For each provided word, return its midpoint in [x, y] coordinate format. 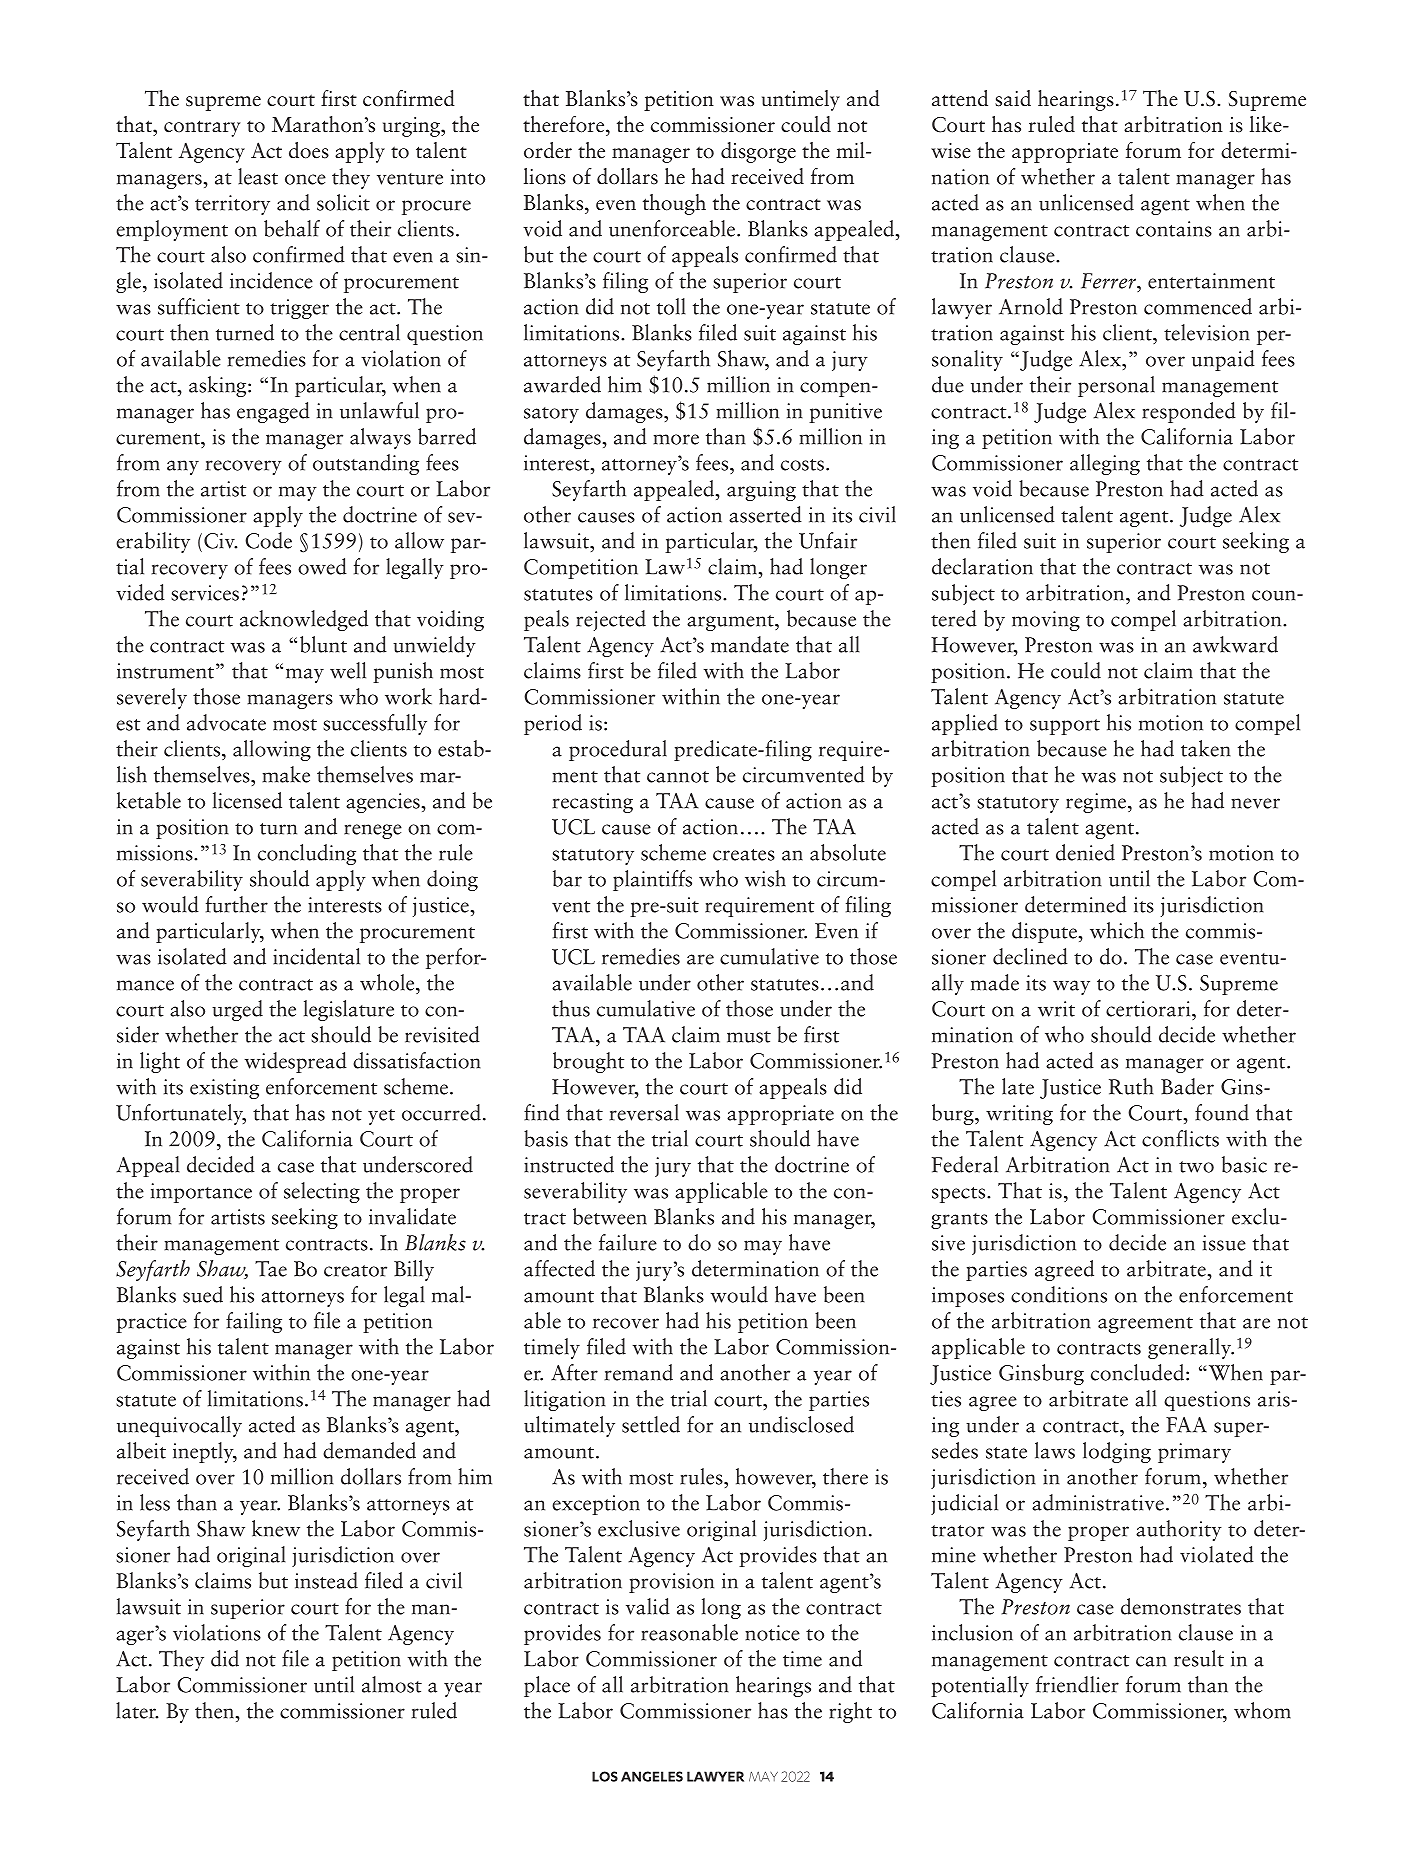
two [1196, 1167]
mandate [750, 644]
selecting [322, 1192]
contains [1174, 229]
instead [326, 1580]
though [674, 204]
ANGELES [652, 1776]
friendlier [1077, 1684]
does [309, 150]
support [1065, 727]
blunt [323, 644]
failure [628, 1242]
